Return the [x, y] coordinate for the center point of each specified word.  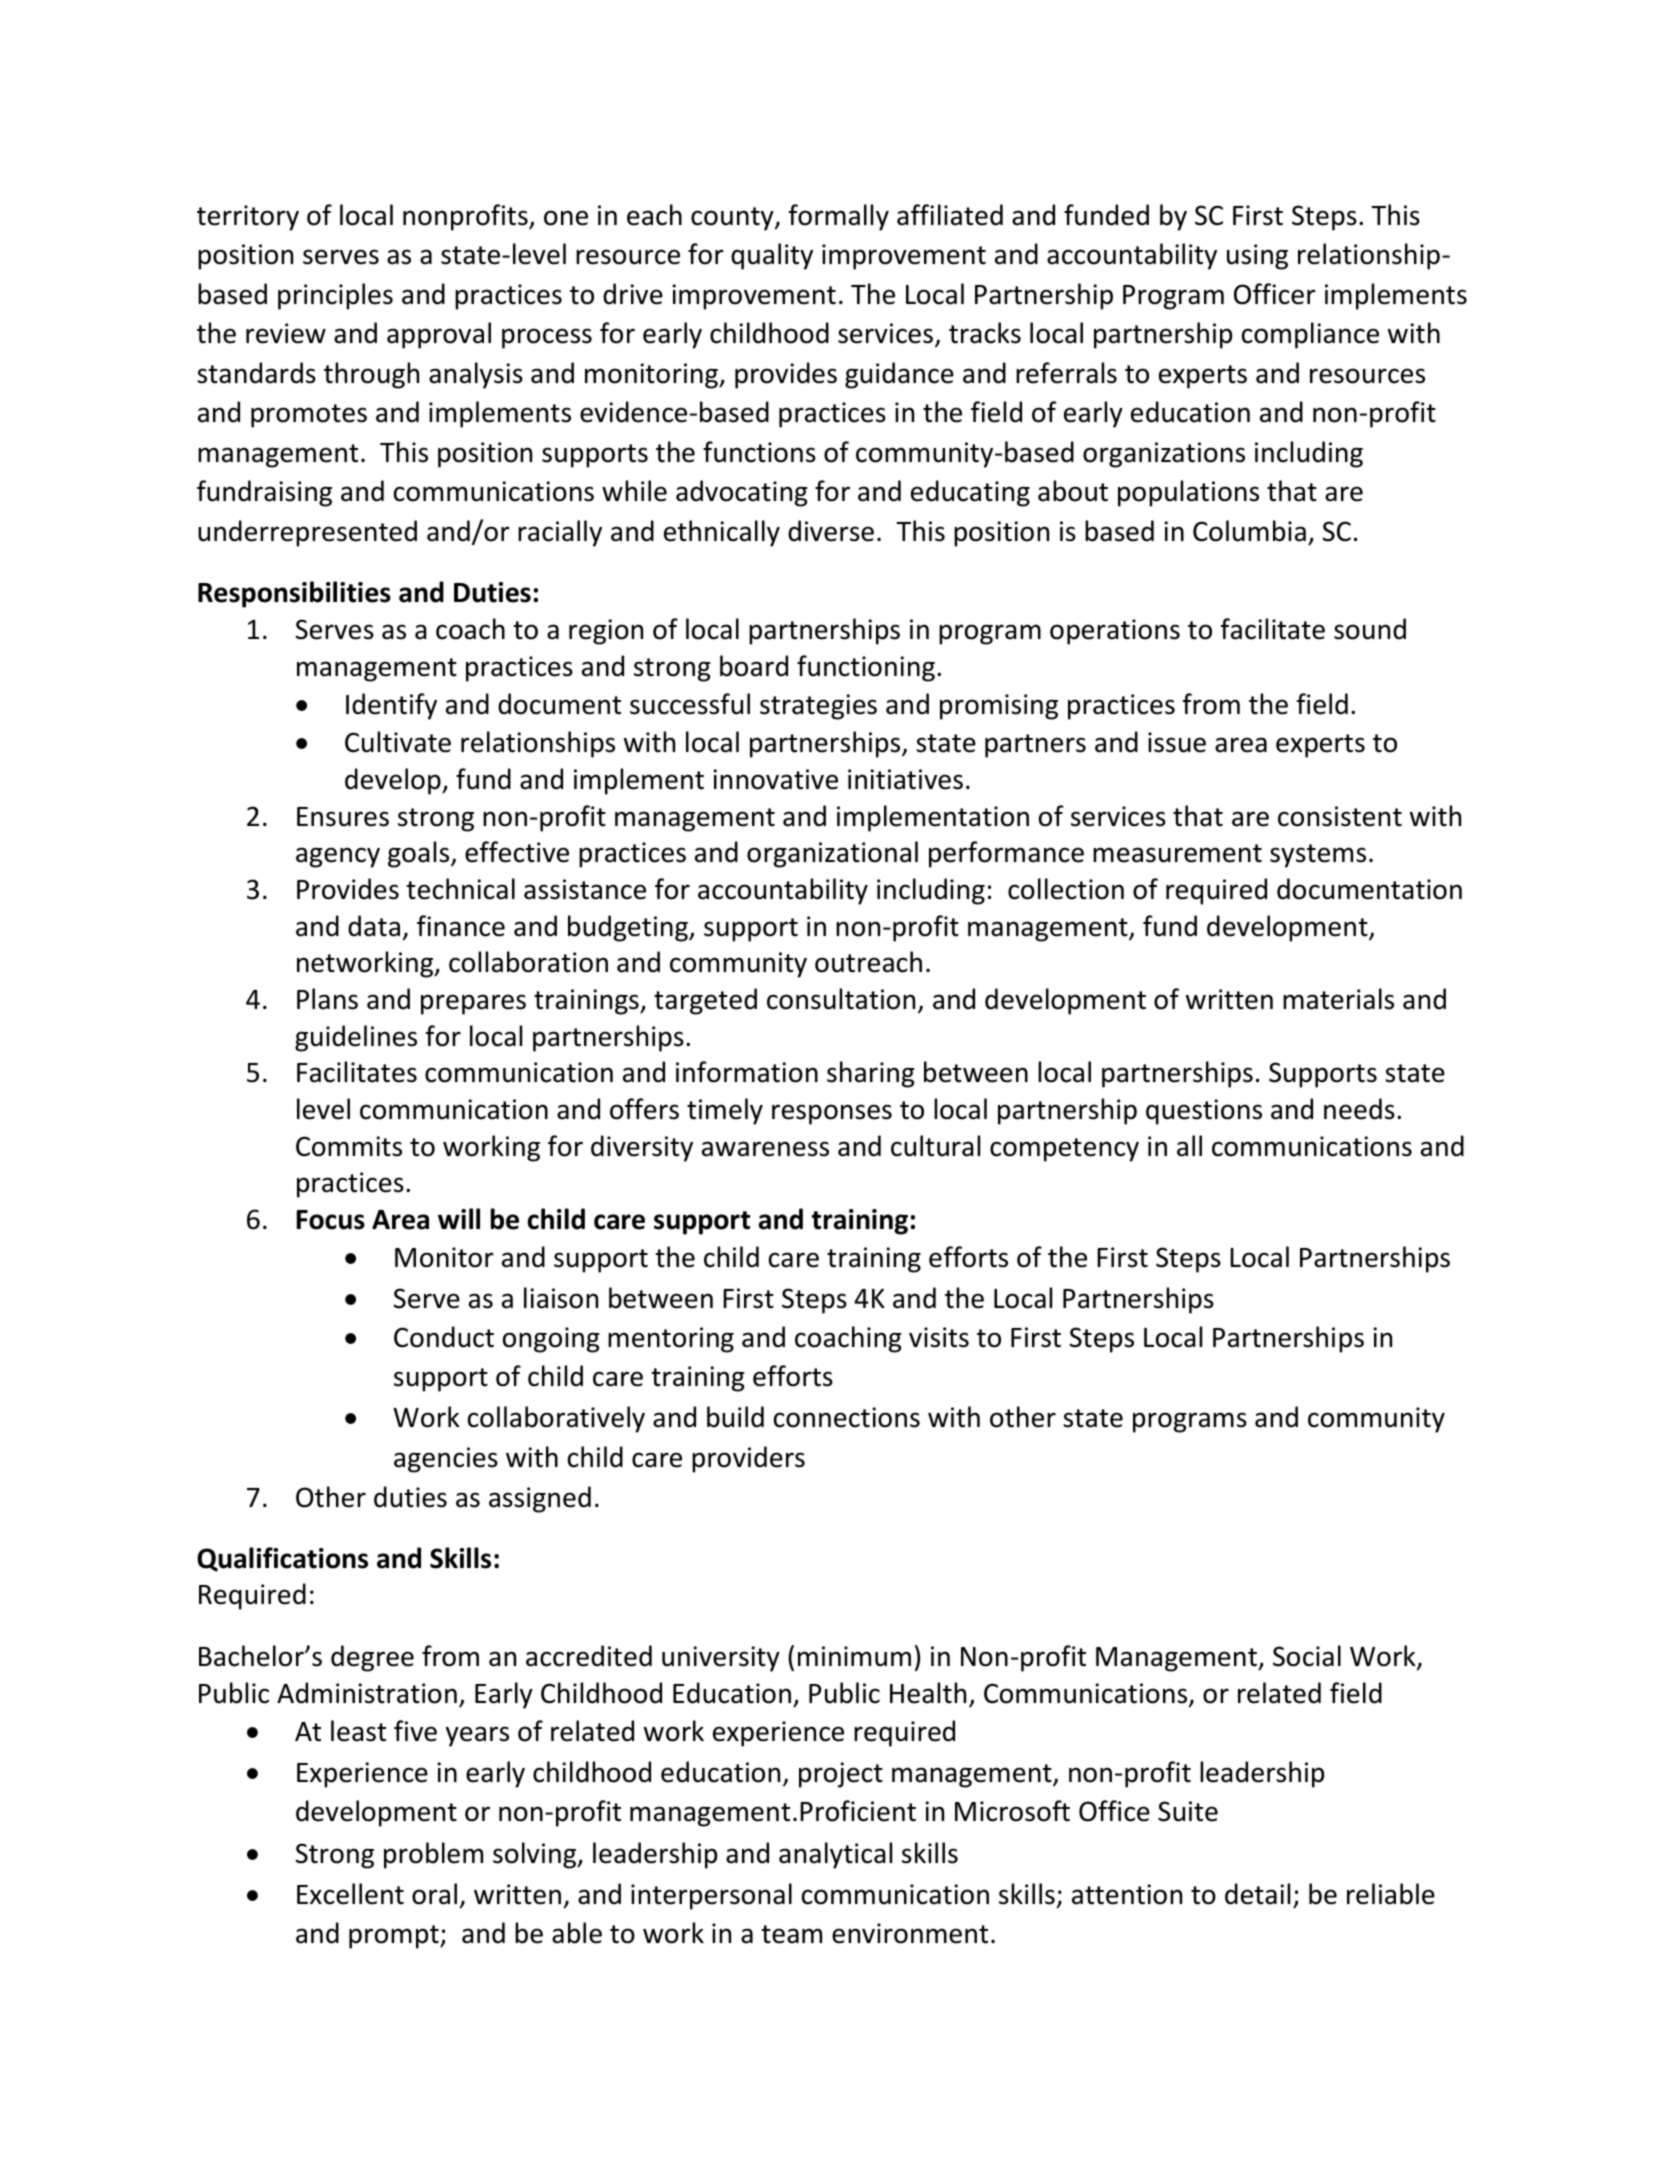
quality [772, 256]
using [1257, 257]
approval [439, 335]
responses [832, 1114]
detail [1257, 1894]
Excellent [350, 1894]
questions [1204, 1112]
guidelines [356, 1038]
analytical [835, 1855]
